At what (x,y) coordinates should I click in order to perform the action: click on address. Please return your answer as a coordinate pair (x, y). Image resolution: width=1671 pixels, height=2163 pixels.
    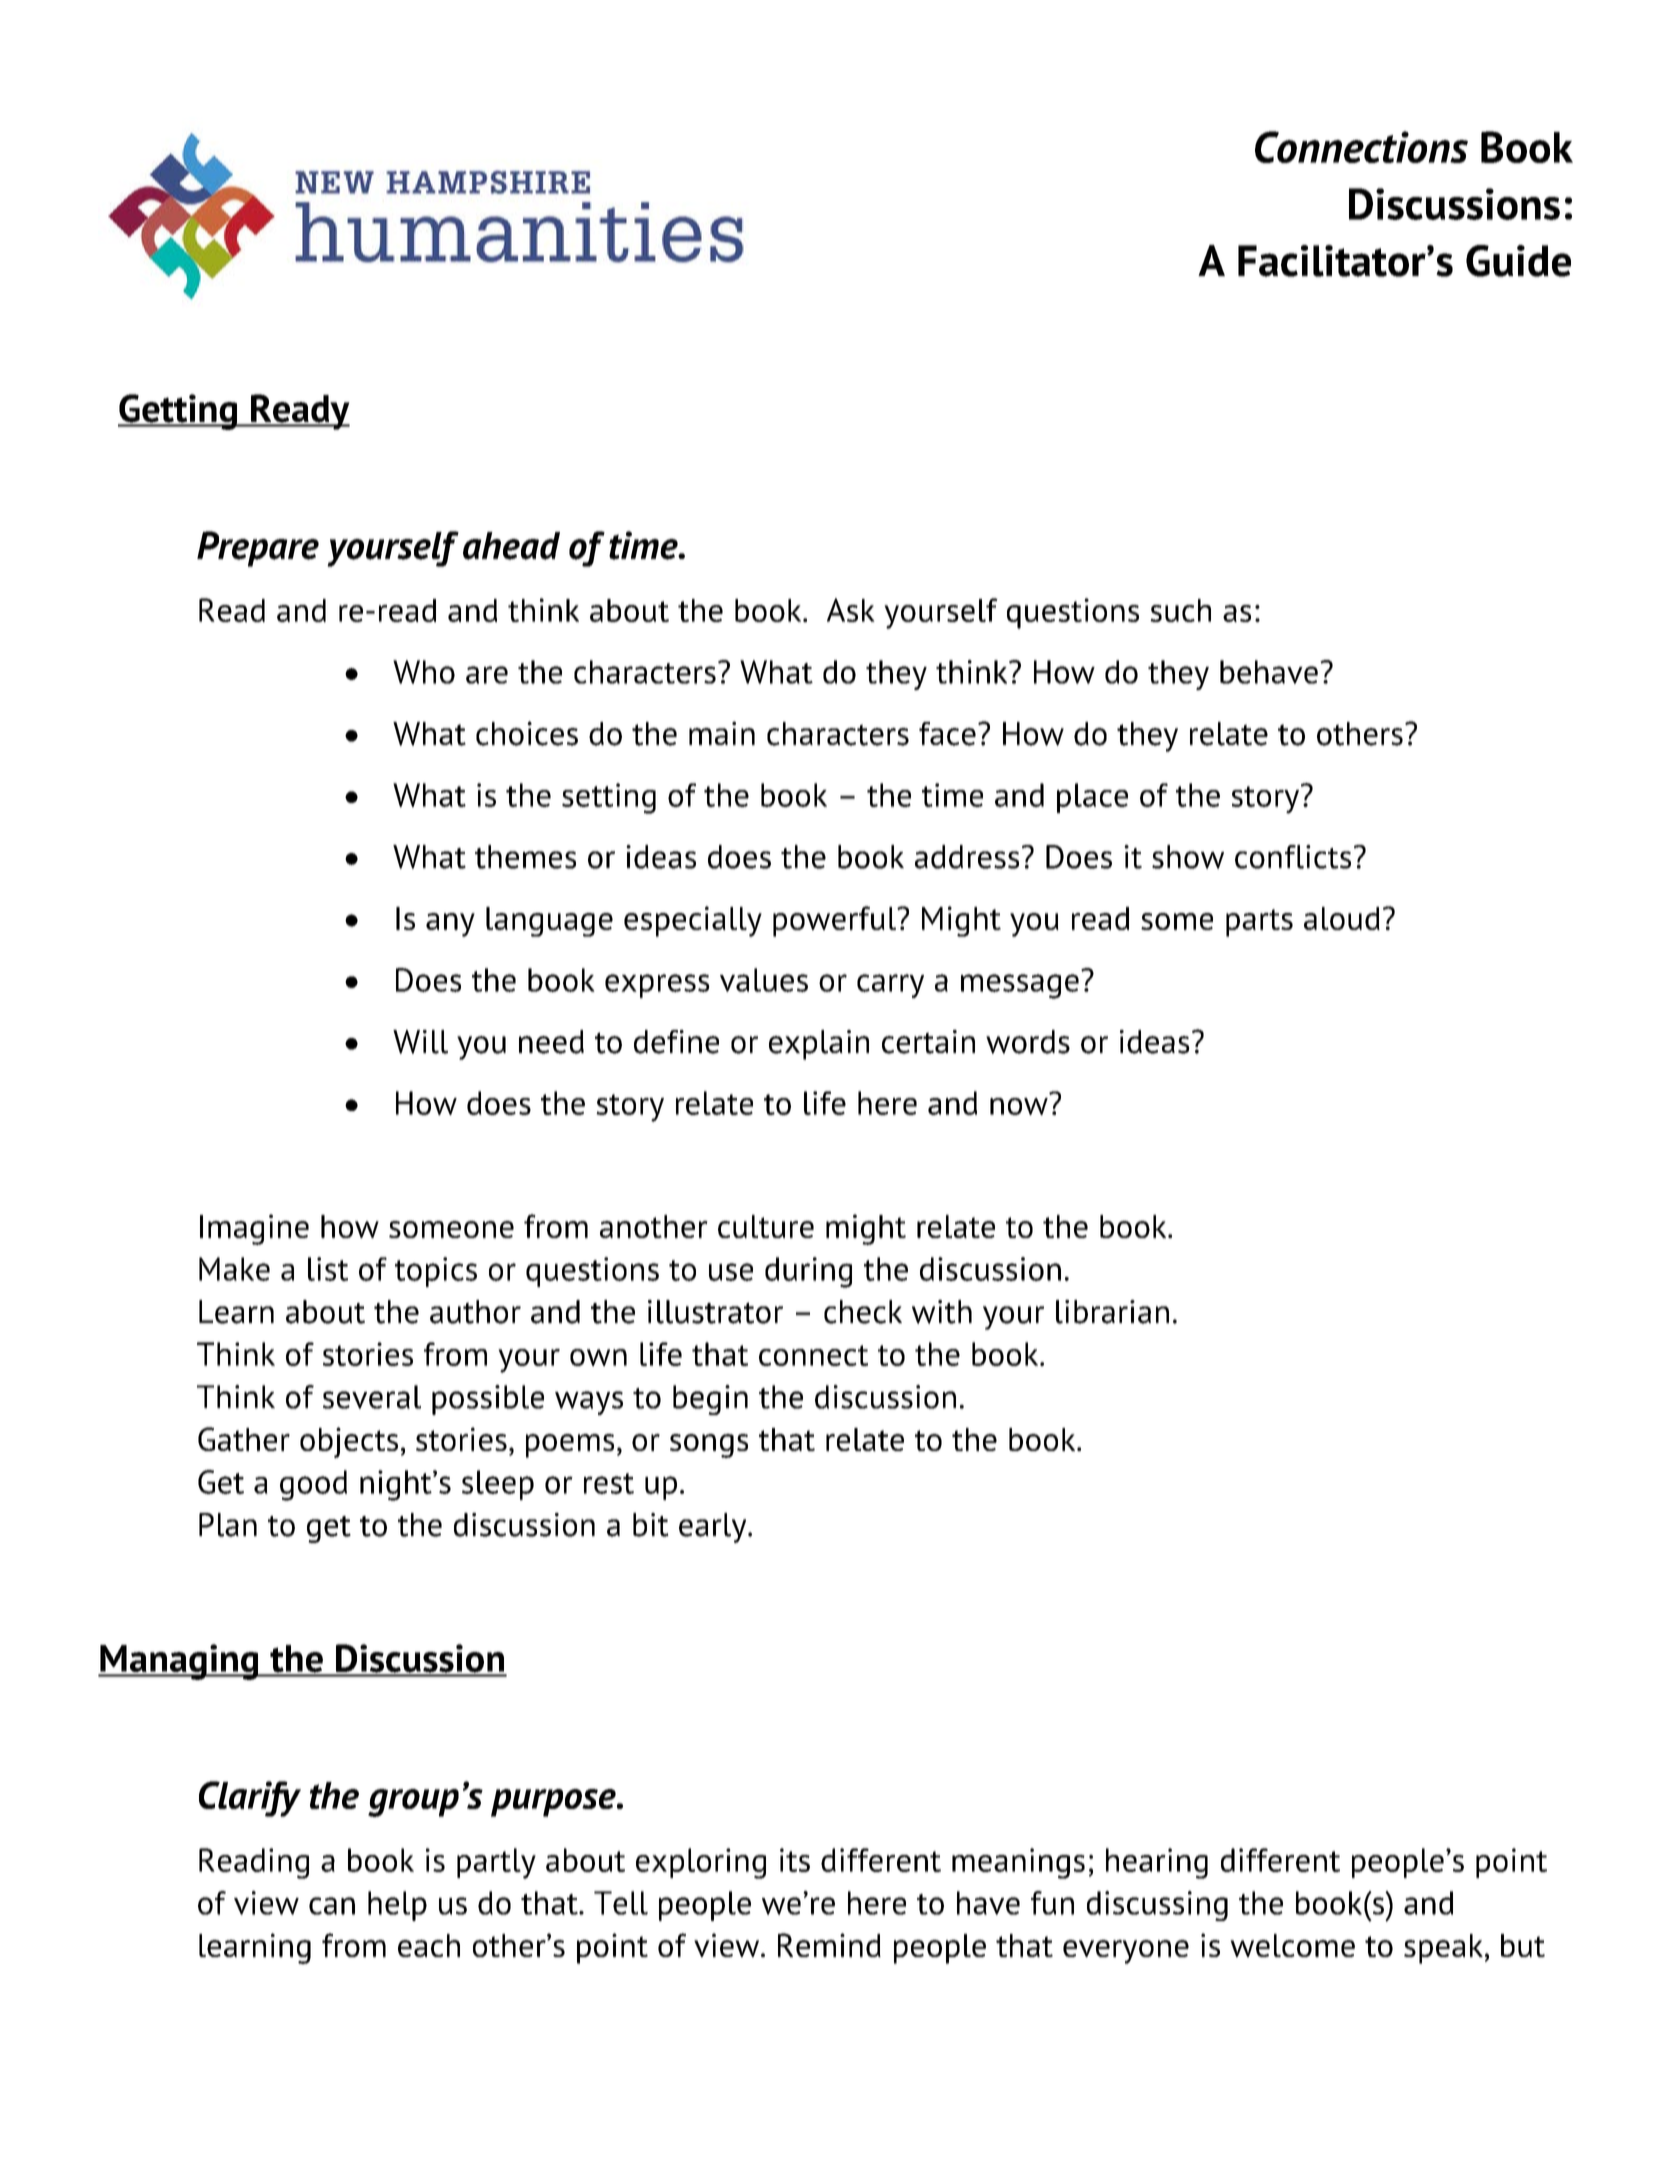
    Looking at the image, I should click on (967, 857).
